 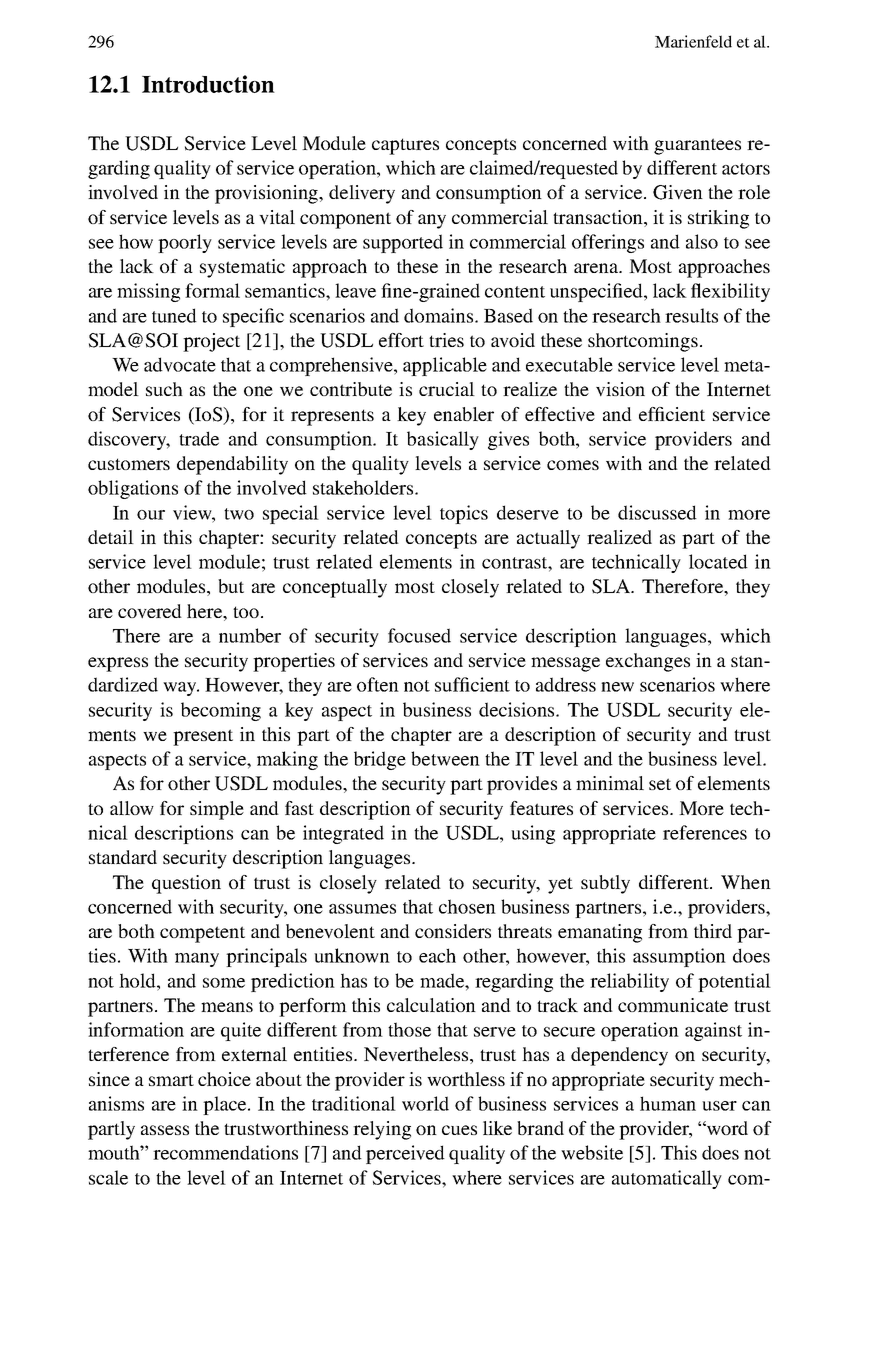 What do you see at coordinates (672, 414) in the screenshot?
I see `efficient` at bounding box center [672, 414].
